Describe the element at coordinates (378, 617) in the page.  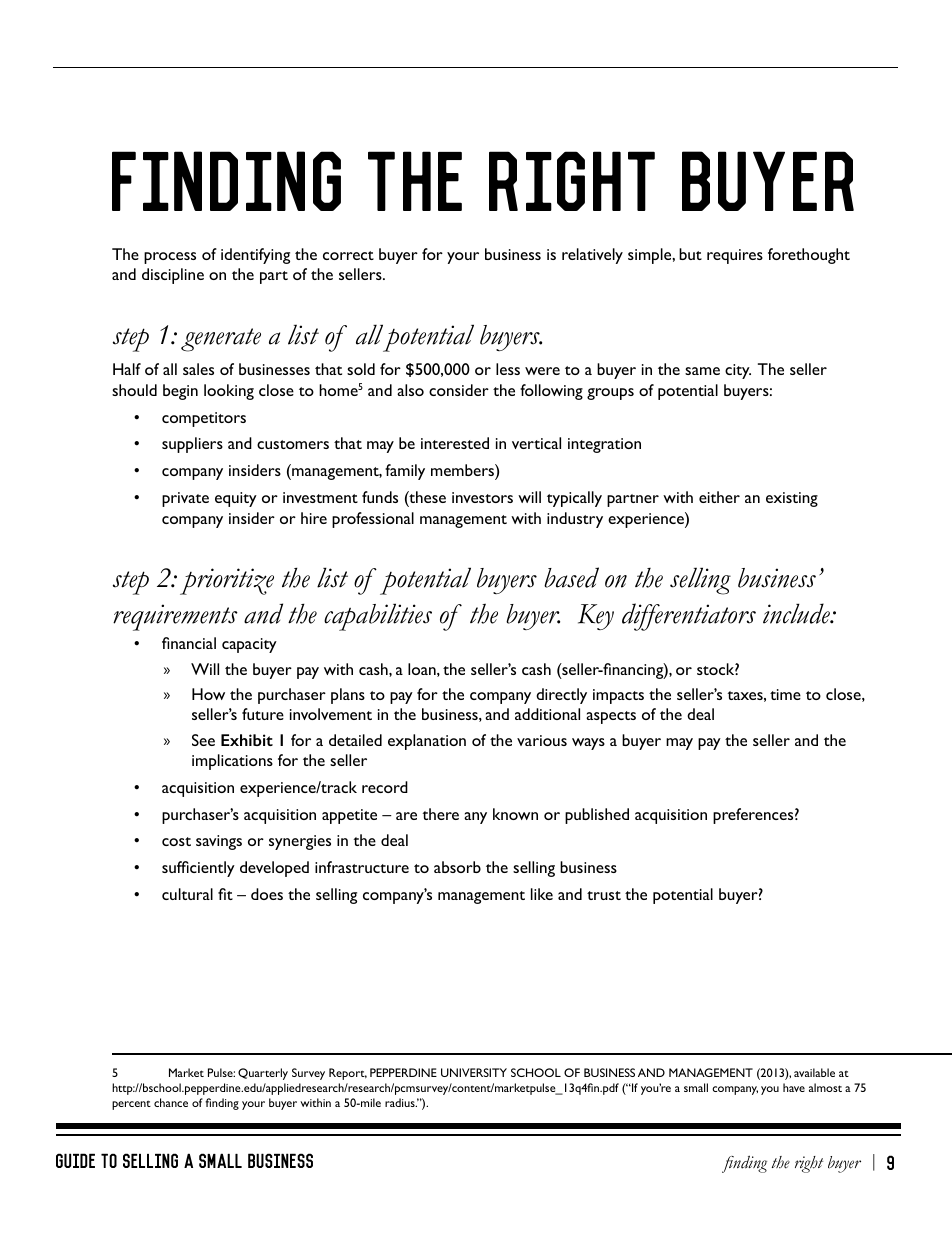
I see `capabilities` at that location.
